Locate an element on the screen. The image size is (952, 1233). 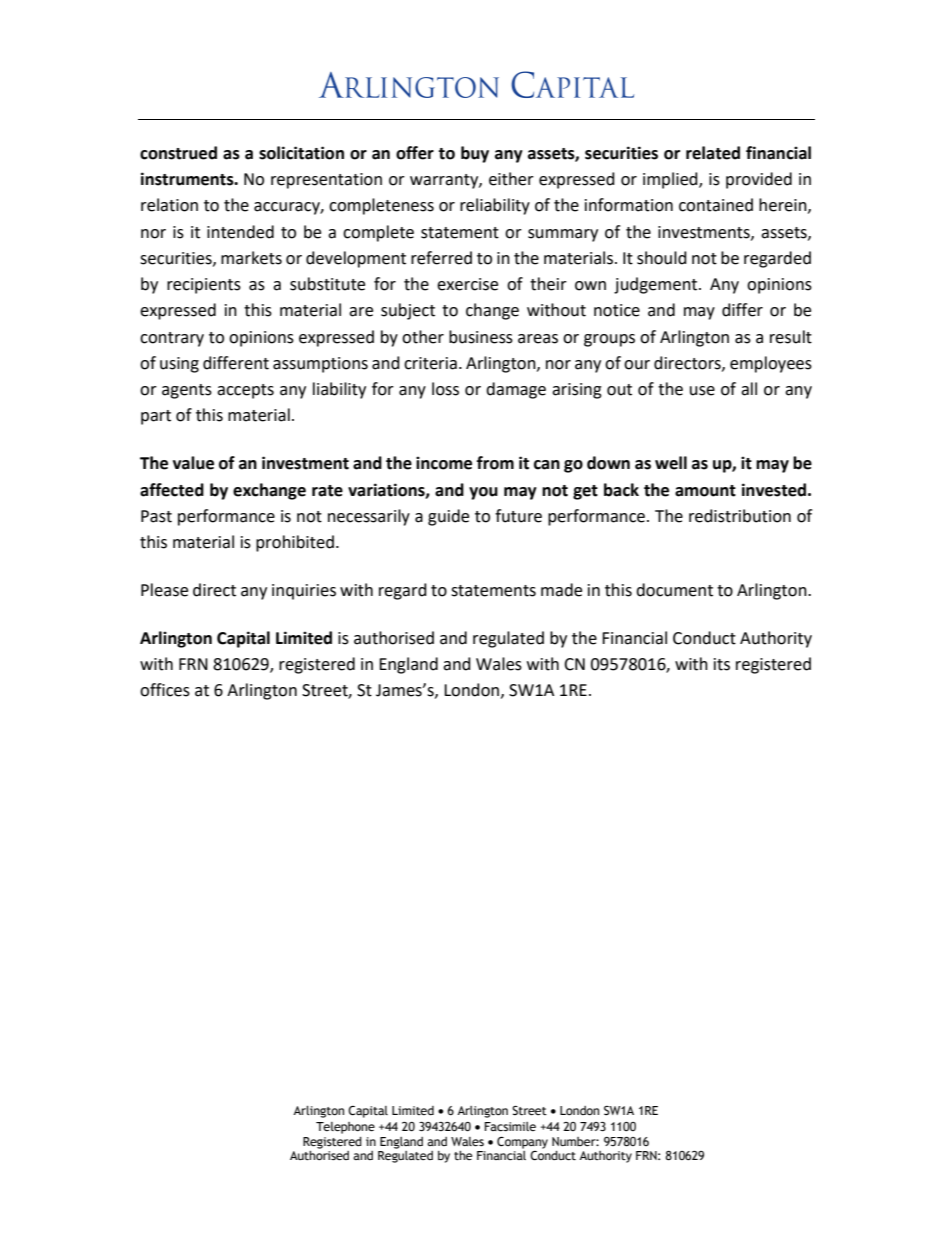
made is located at coordinates (561, 590).
